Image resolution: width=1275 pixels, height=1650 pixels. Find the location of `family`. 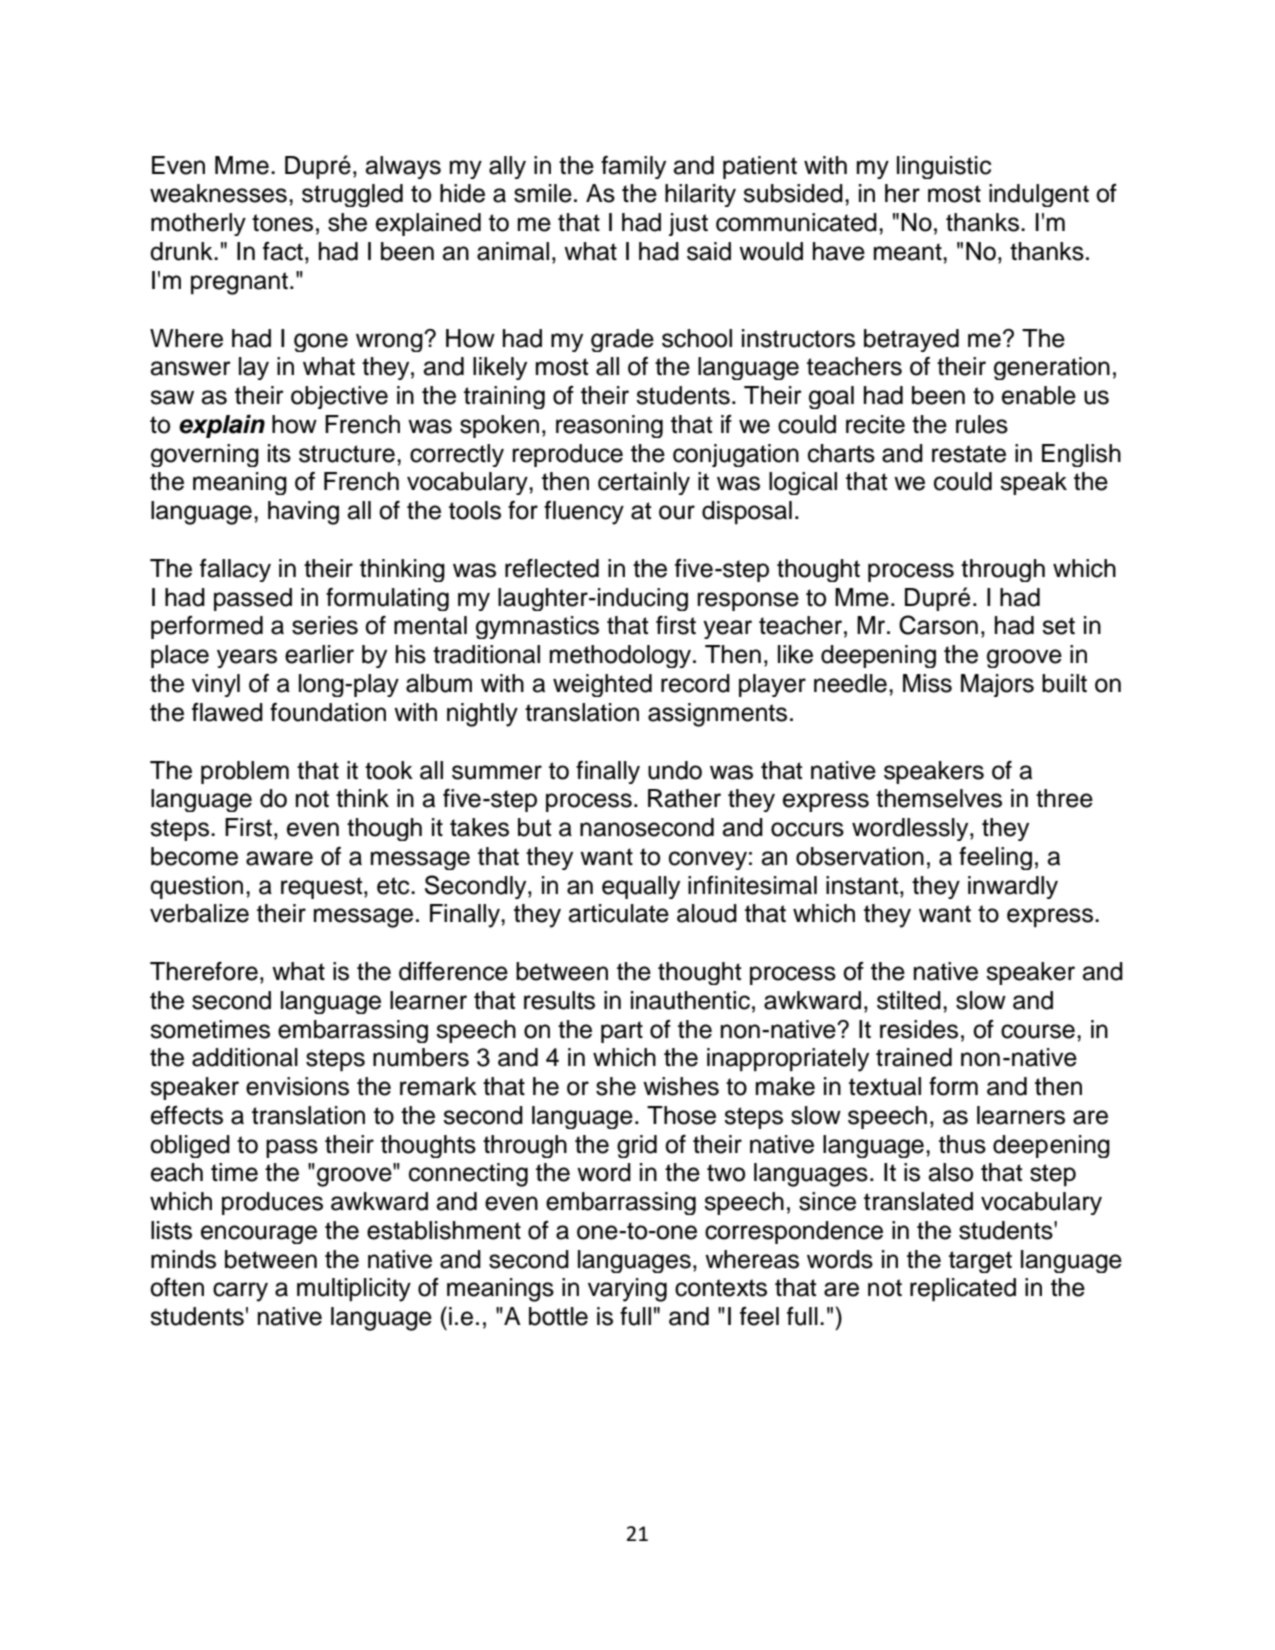

family is located at coordinates (633, 167).
